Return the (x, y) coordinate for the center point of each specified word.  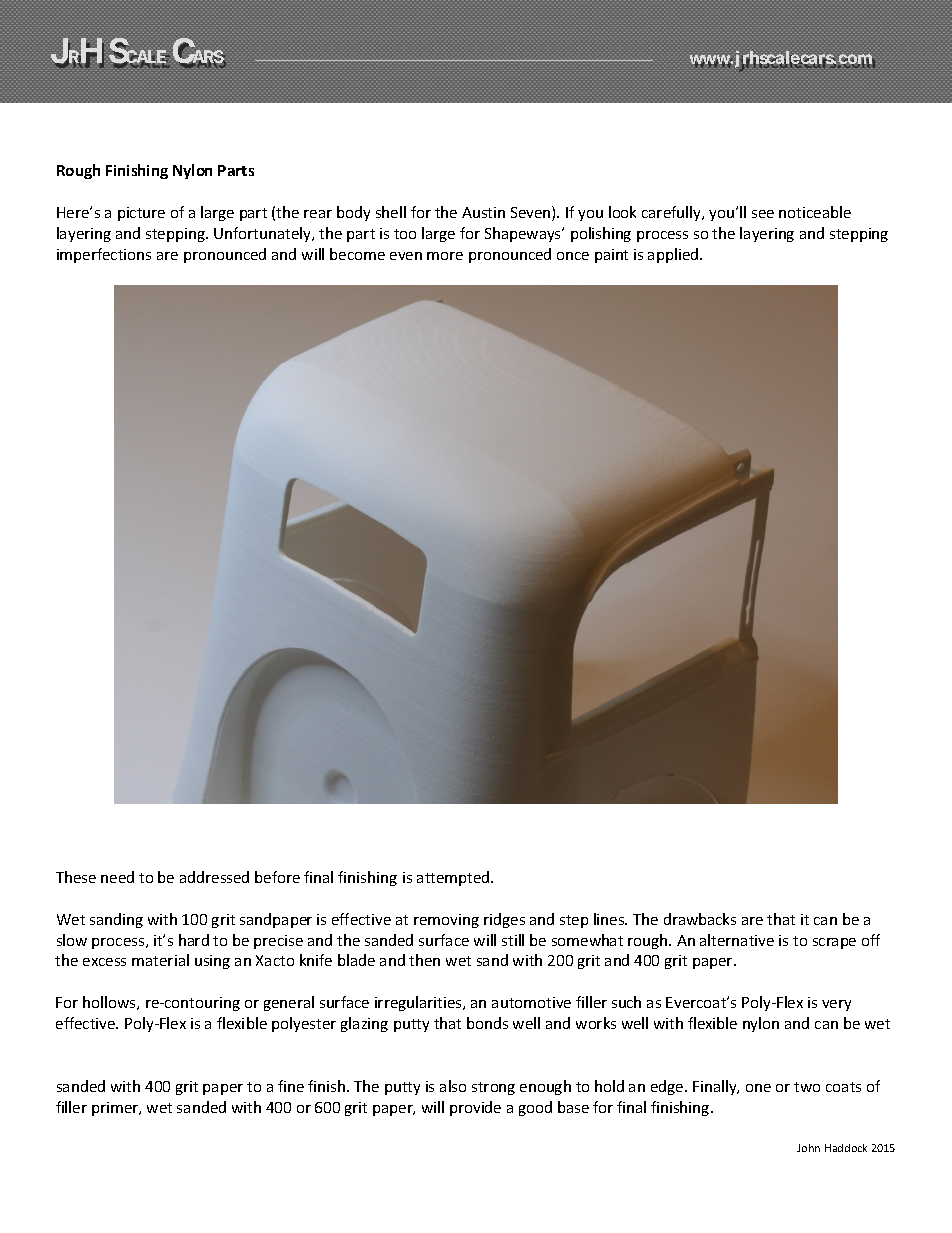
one (758, 1088)
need (117, 877)
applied (674, 255)
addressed (214, 877)
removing (446, 921)
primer (116, 1109)
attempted (454, 878)
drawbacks (700, 919)
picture (141, 214)
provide (475, 1108)
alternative (737, 940)
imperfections (104, 255)
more (445, 256)
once (573, 256)
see (763, 214)
